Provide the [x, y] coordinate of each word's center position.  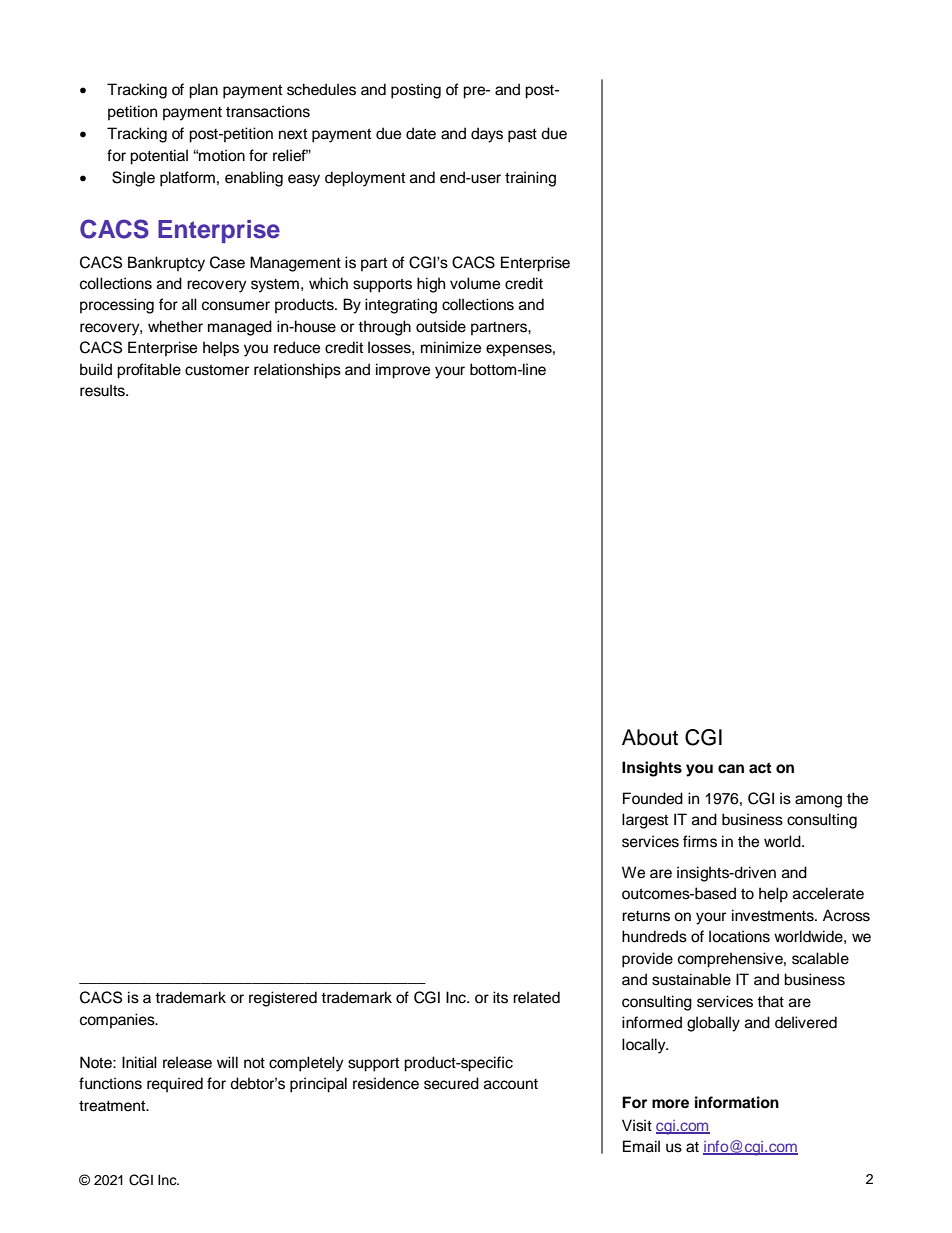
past [522, 136]
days [487, 135]
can [731, 769]
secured [451, 1083]
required [175, 1085]
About [650, 737]
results [103, 390]
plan [203, 91]
